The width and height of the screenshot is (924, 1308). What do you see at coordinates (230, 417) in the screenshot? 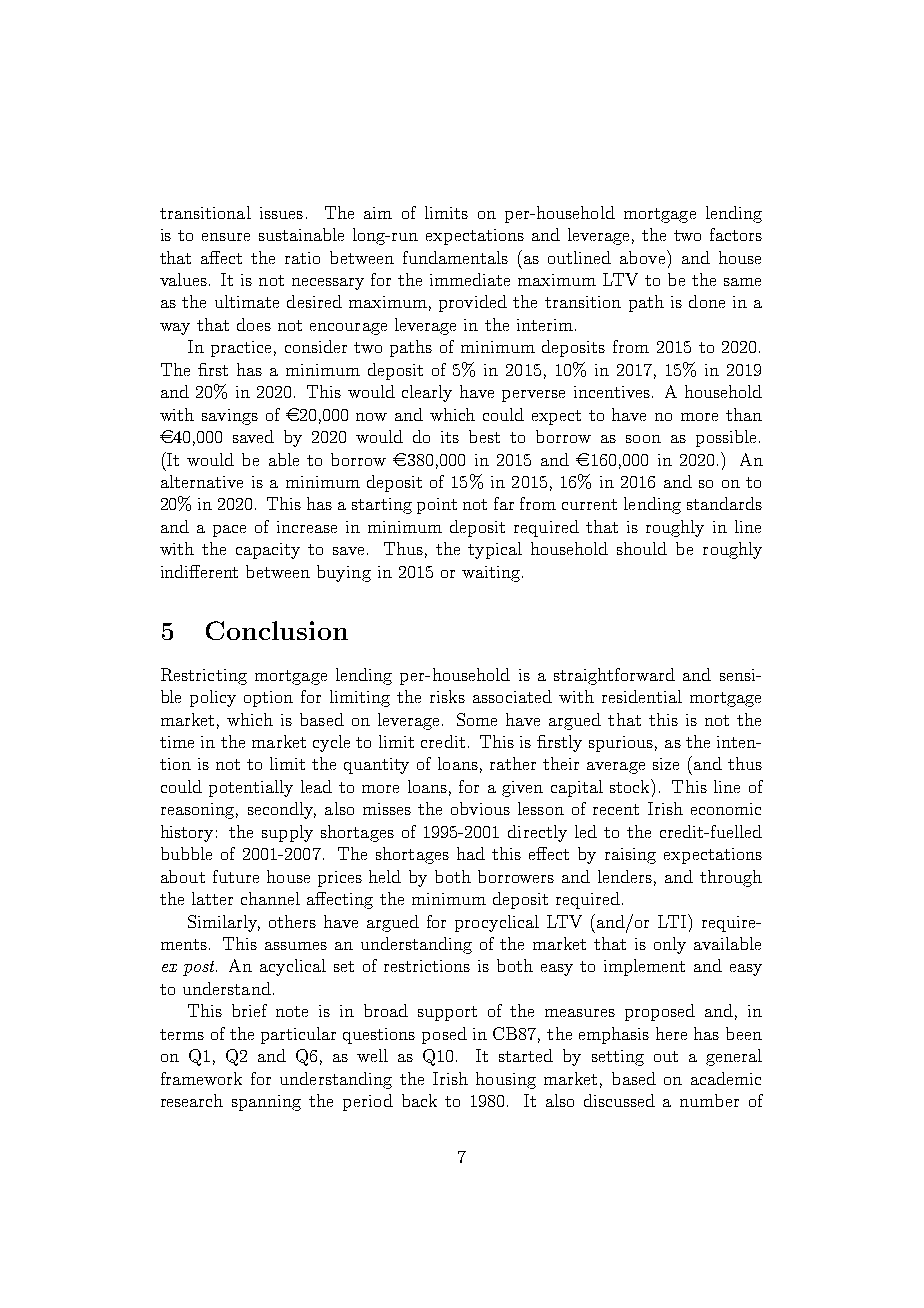
I see `savings` at bounding box center [230, 417].
